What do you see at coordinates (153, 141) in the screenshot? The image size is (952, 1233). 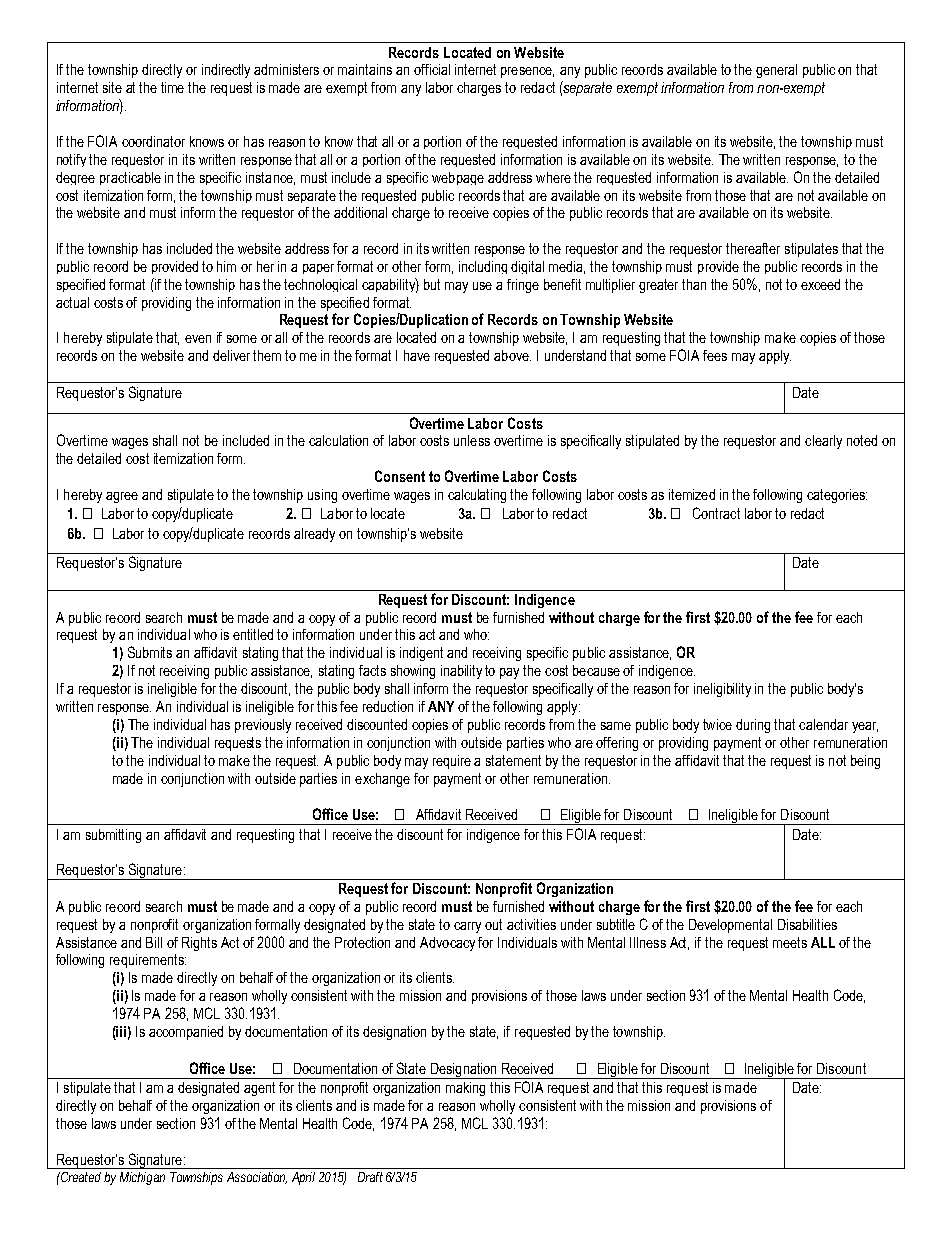 I see `coordinator` at bounding box center [153, 141].
